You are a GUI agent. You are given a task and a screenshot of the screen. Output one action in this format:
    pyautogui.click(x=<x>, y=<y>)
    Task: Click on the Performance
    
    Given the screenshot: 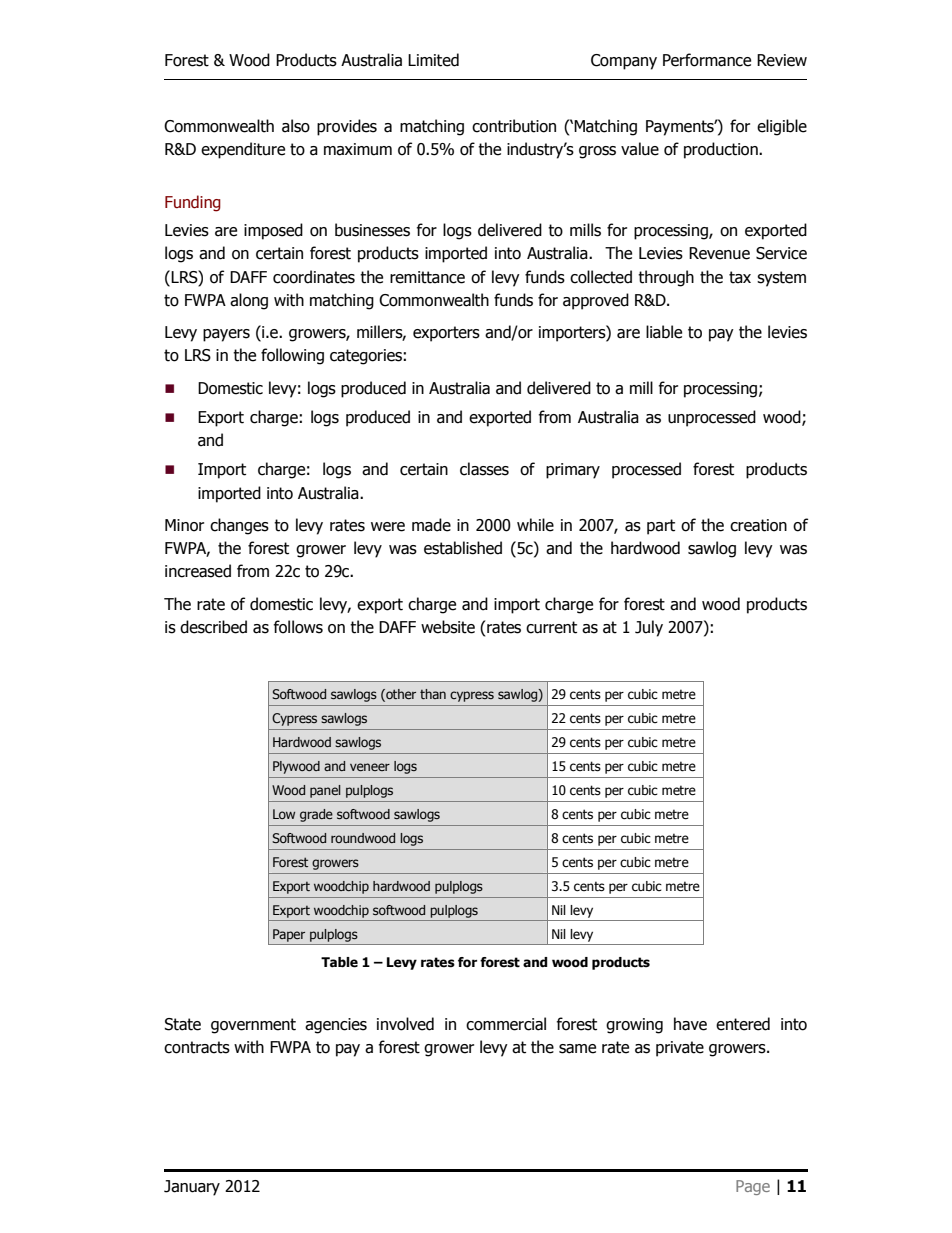 What is the action you would take?
    pyautogui.click(x=707, y=60)
